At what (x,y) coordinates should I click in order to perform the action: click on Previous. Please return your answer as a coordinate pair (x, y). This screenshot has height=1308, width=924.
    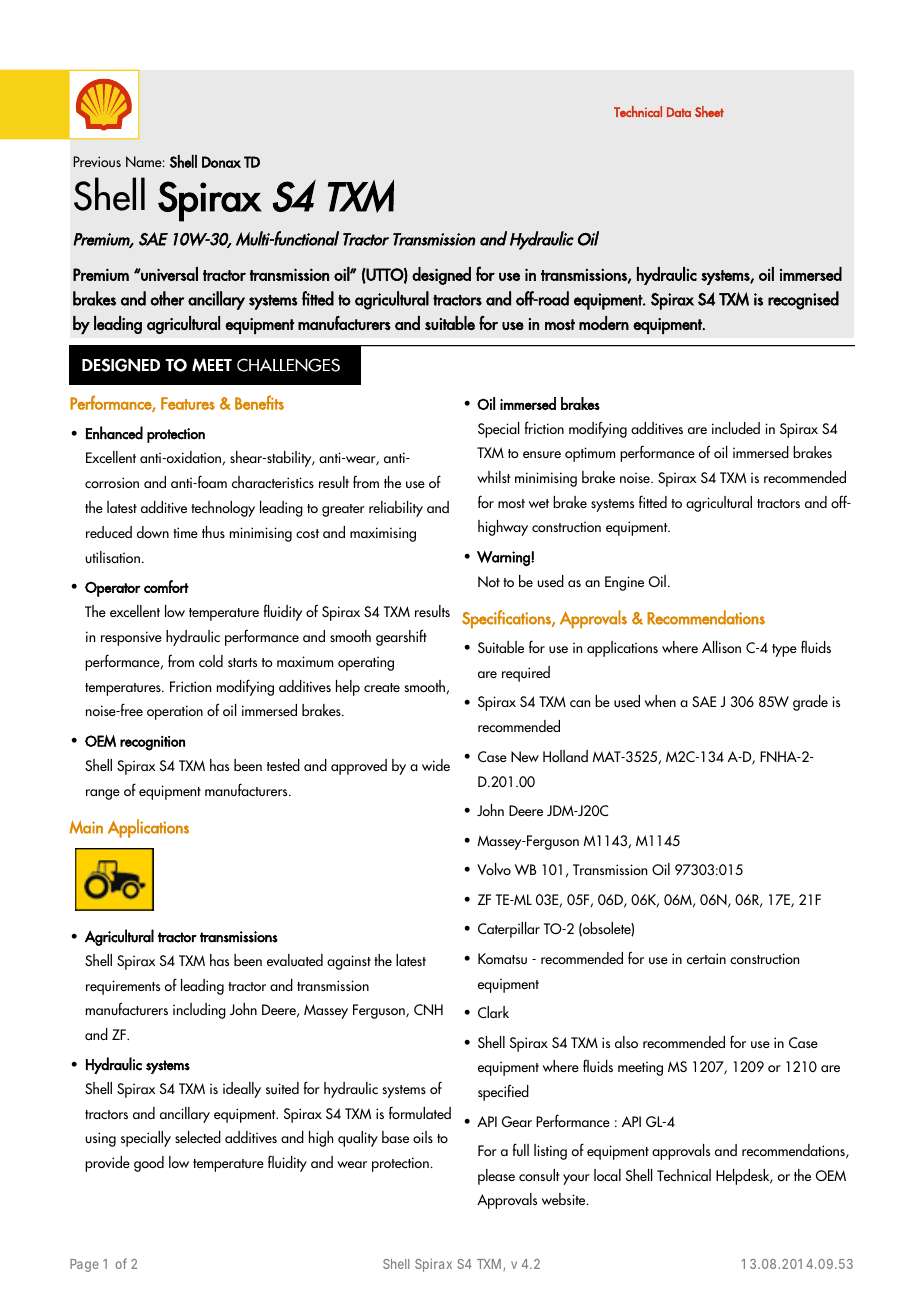
    Looking at the image, I should click on (97, 161).
